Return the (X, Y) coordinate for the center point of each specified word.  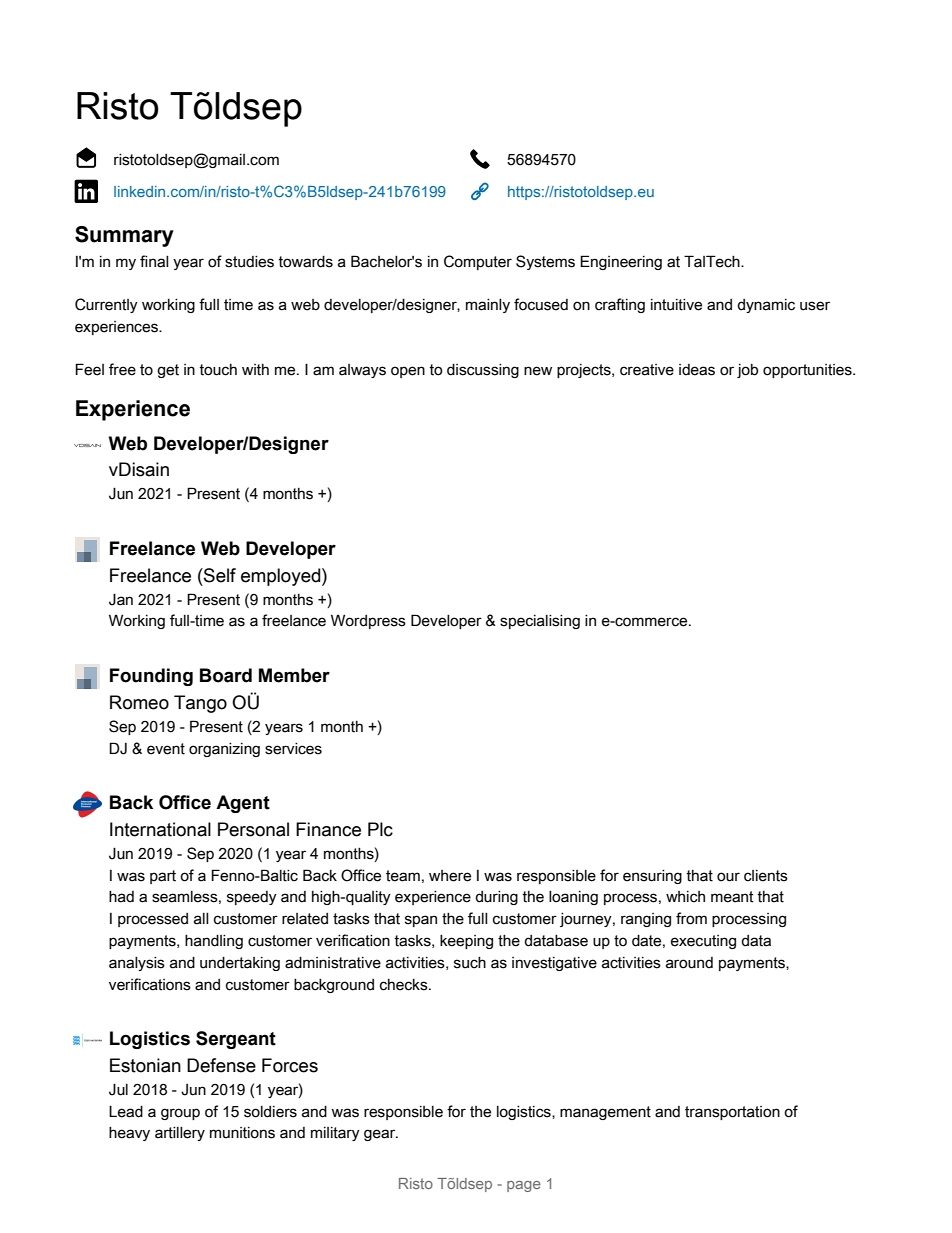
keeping (466, 942)
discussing (483, 371)
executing (703, 942)
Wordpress (368, 621)
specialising (540, 622)
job (747, 371)
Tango (200, 704)
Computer (478, 262)
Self (219, 575)
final (154, 261)
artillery (180, 1134)
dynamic (766, 306)
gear (381, 1135)
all (201, 919)
